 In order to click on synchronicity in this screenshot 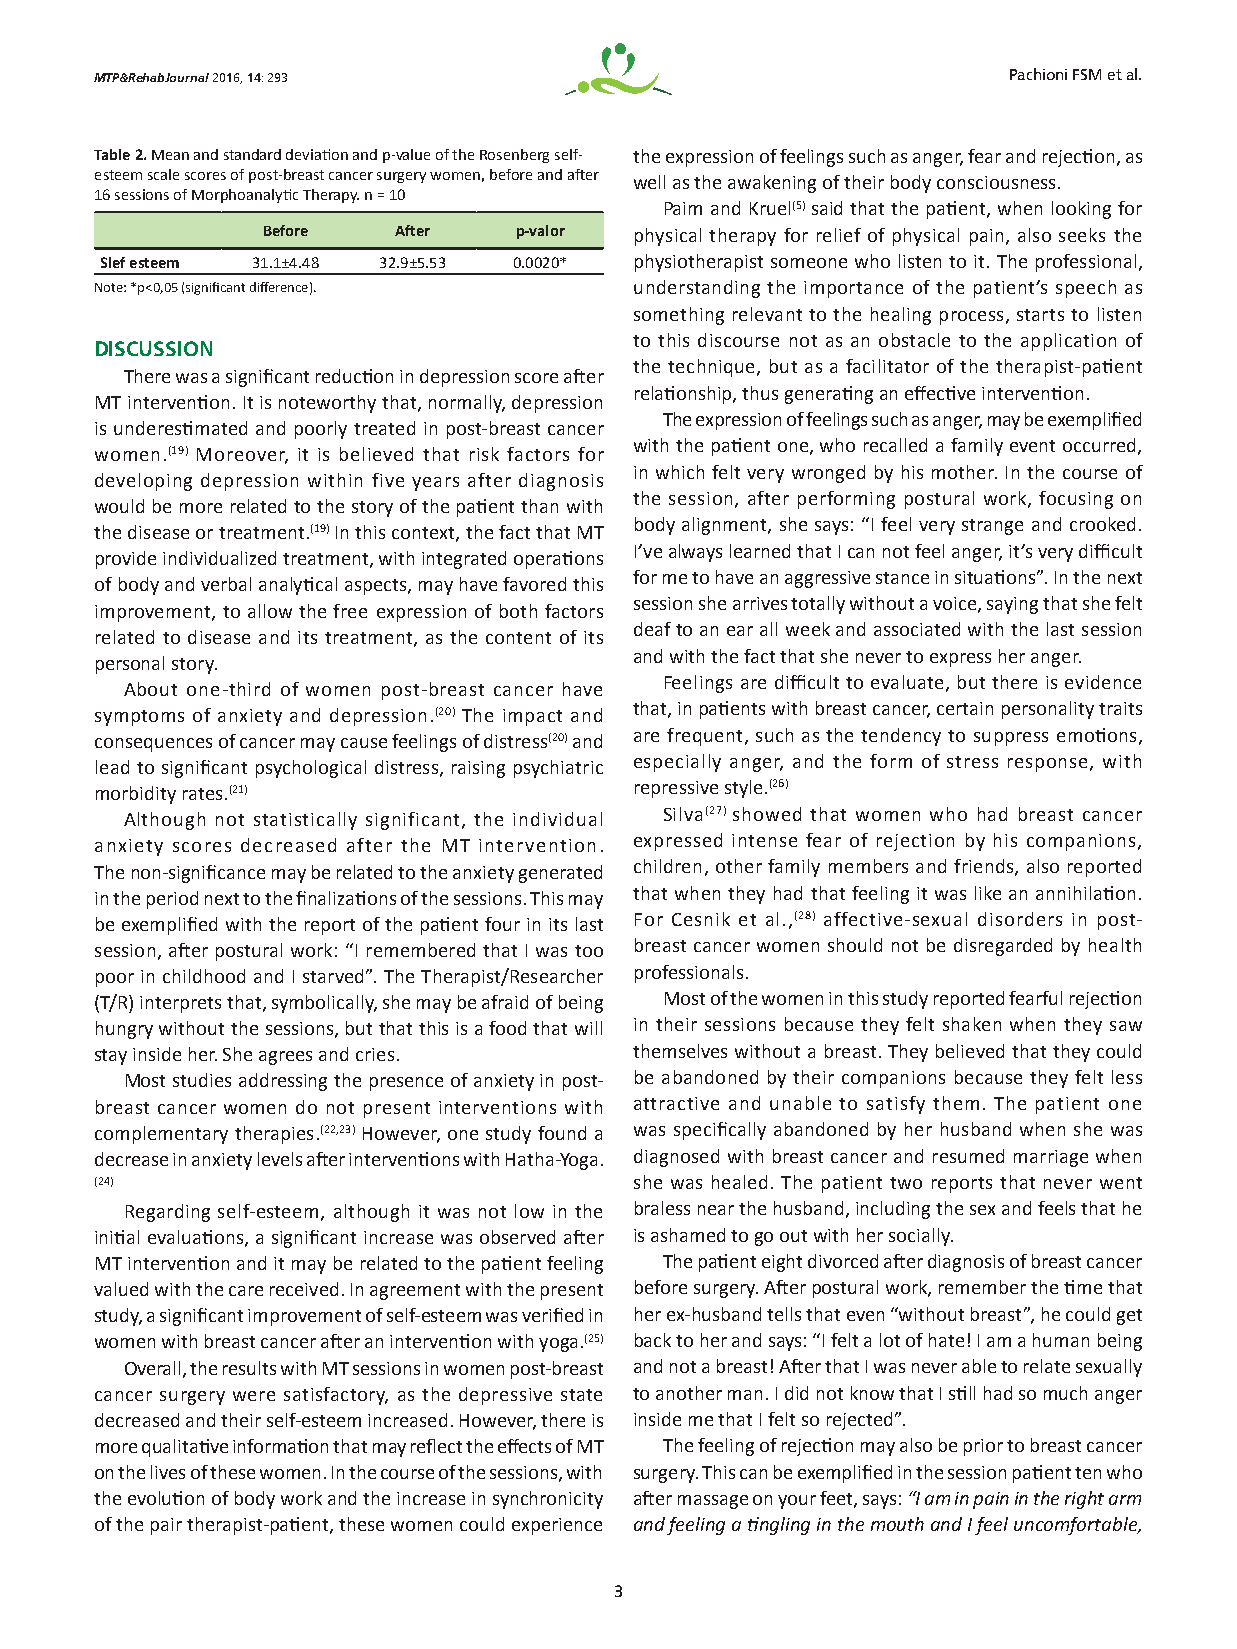, I will do `click(548, 1500)`.
